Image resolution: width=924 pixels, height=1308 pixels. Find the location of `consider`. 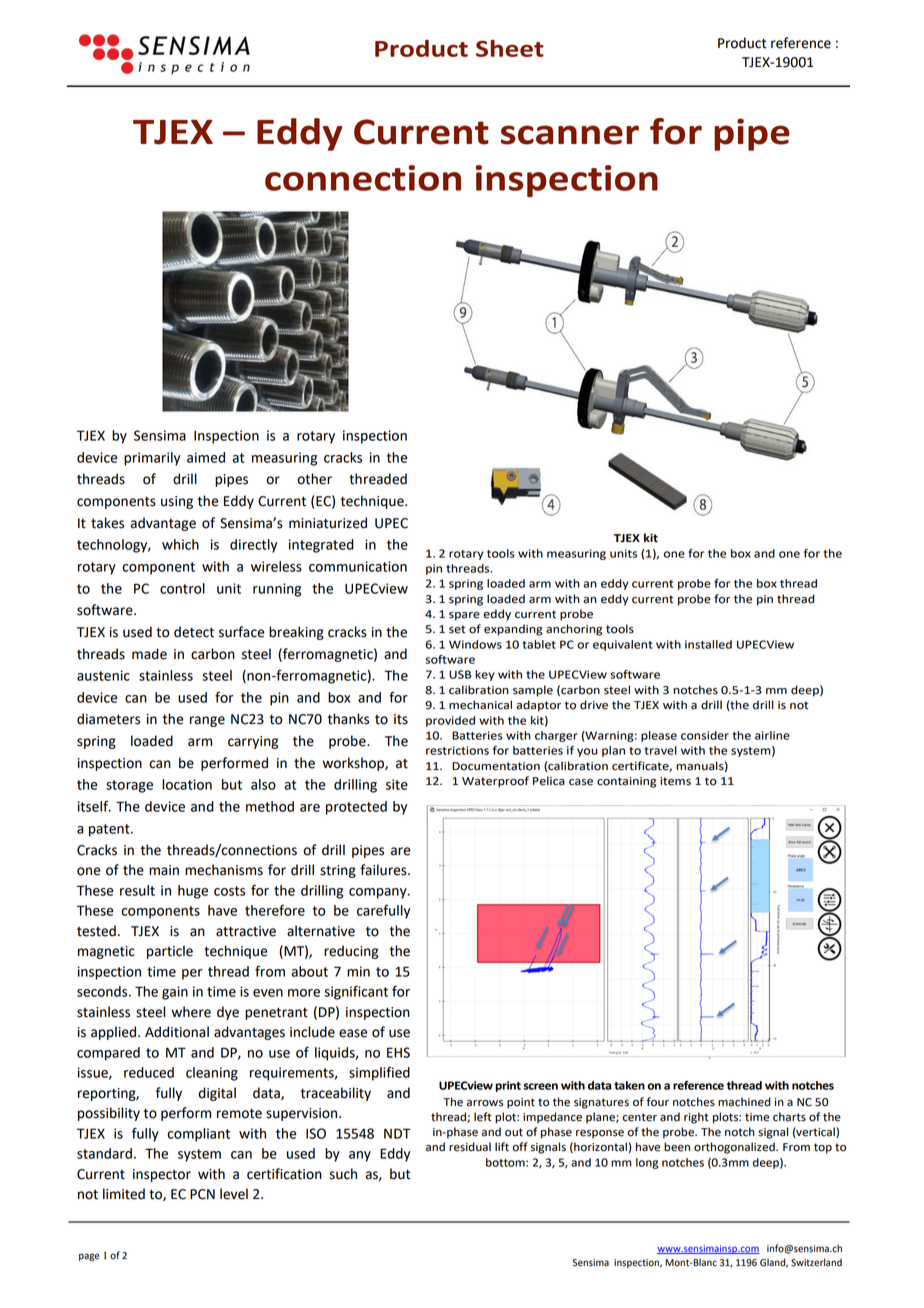

consider is located at coordinates (705, 735).
